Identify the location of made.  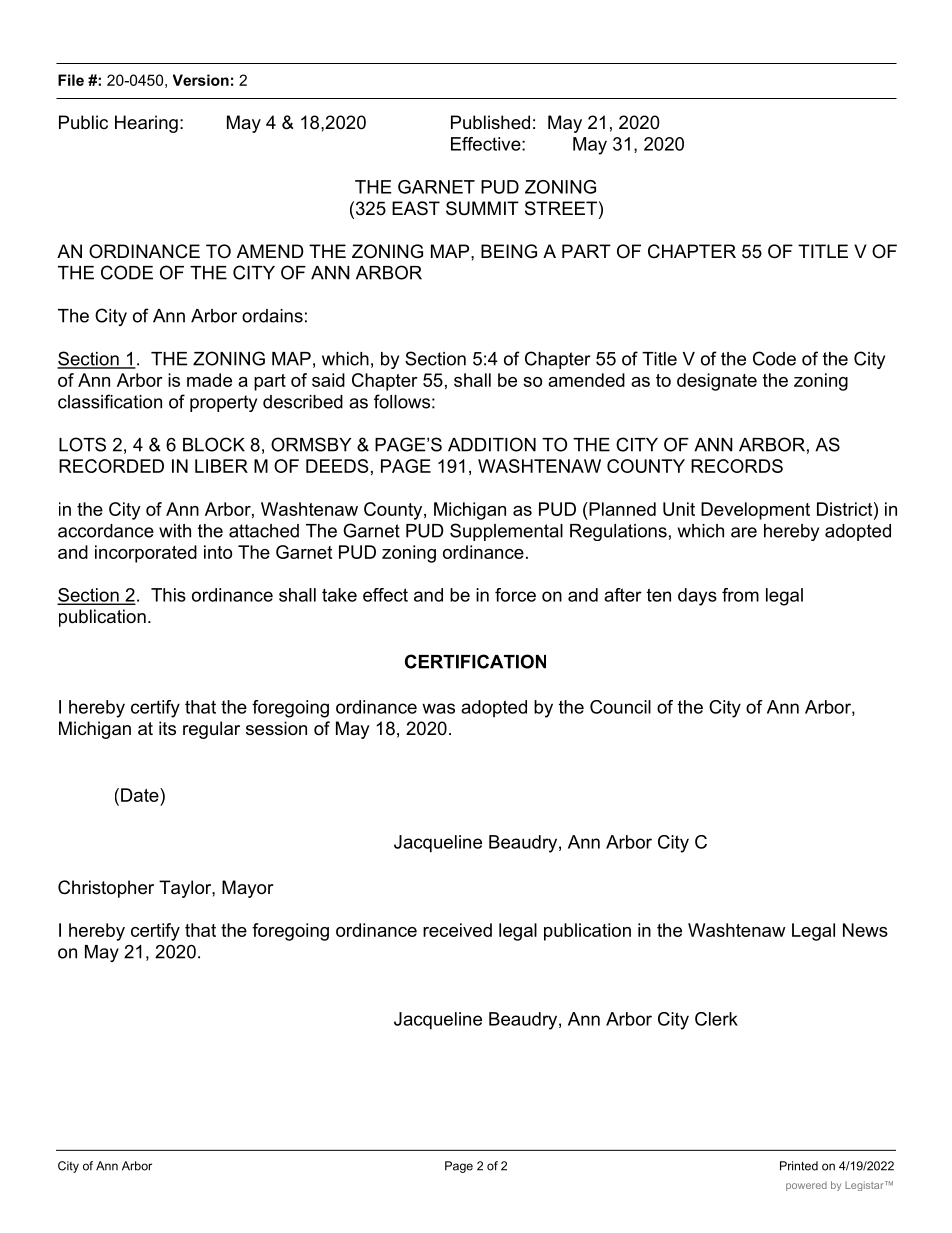
(209, 380).
